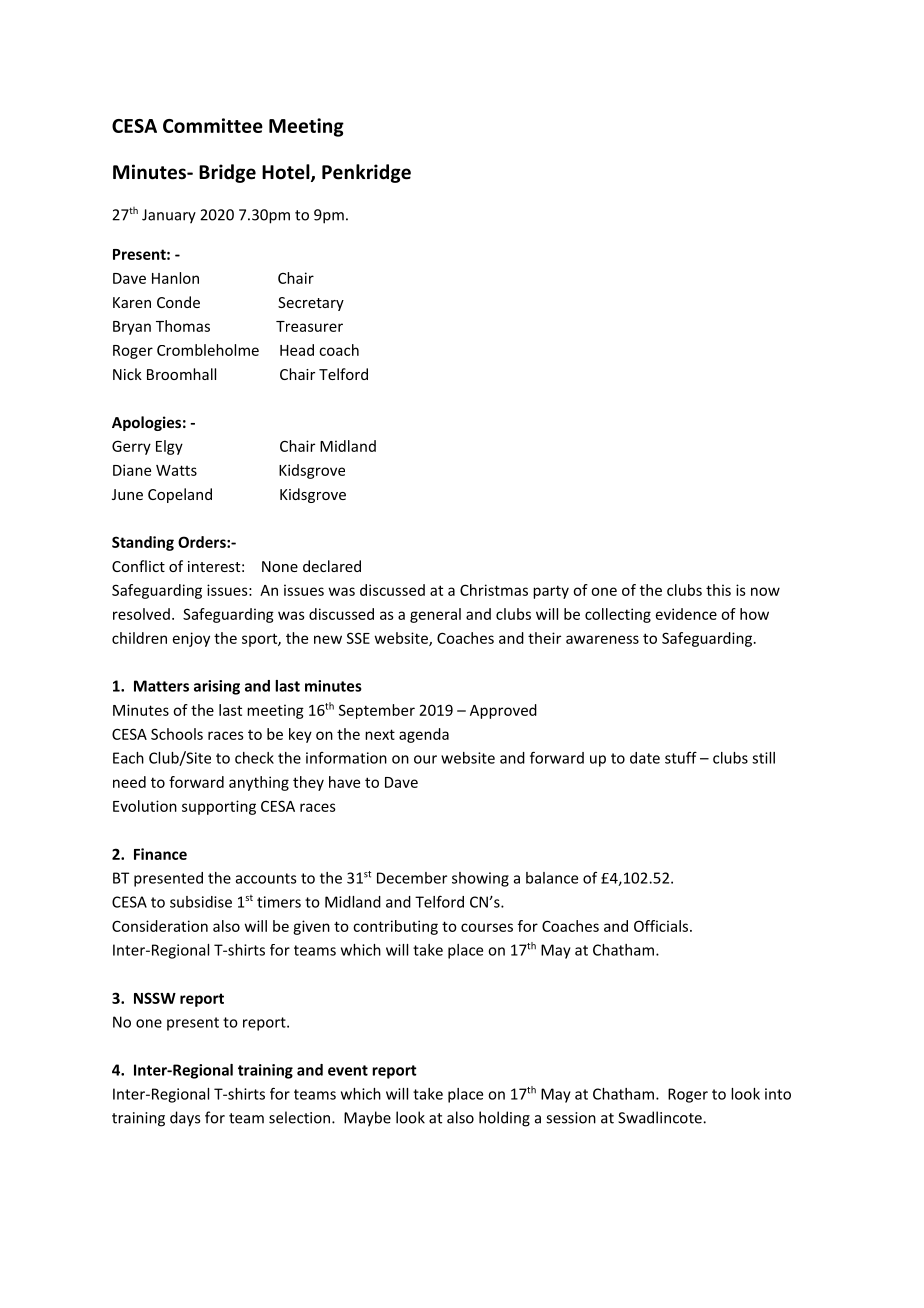 The height and width of the document is (1308, 924). I want to click on Finance, so click(160, 854).
